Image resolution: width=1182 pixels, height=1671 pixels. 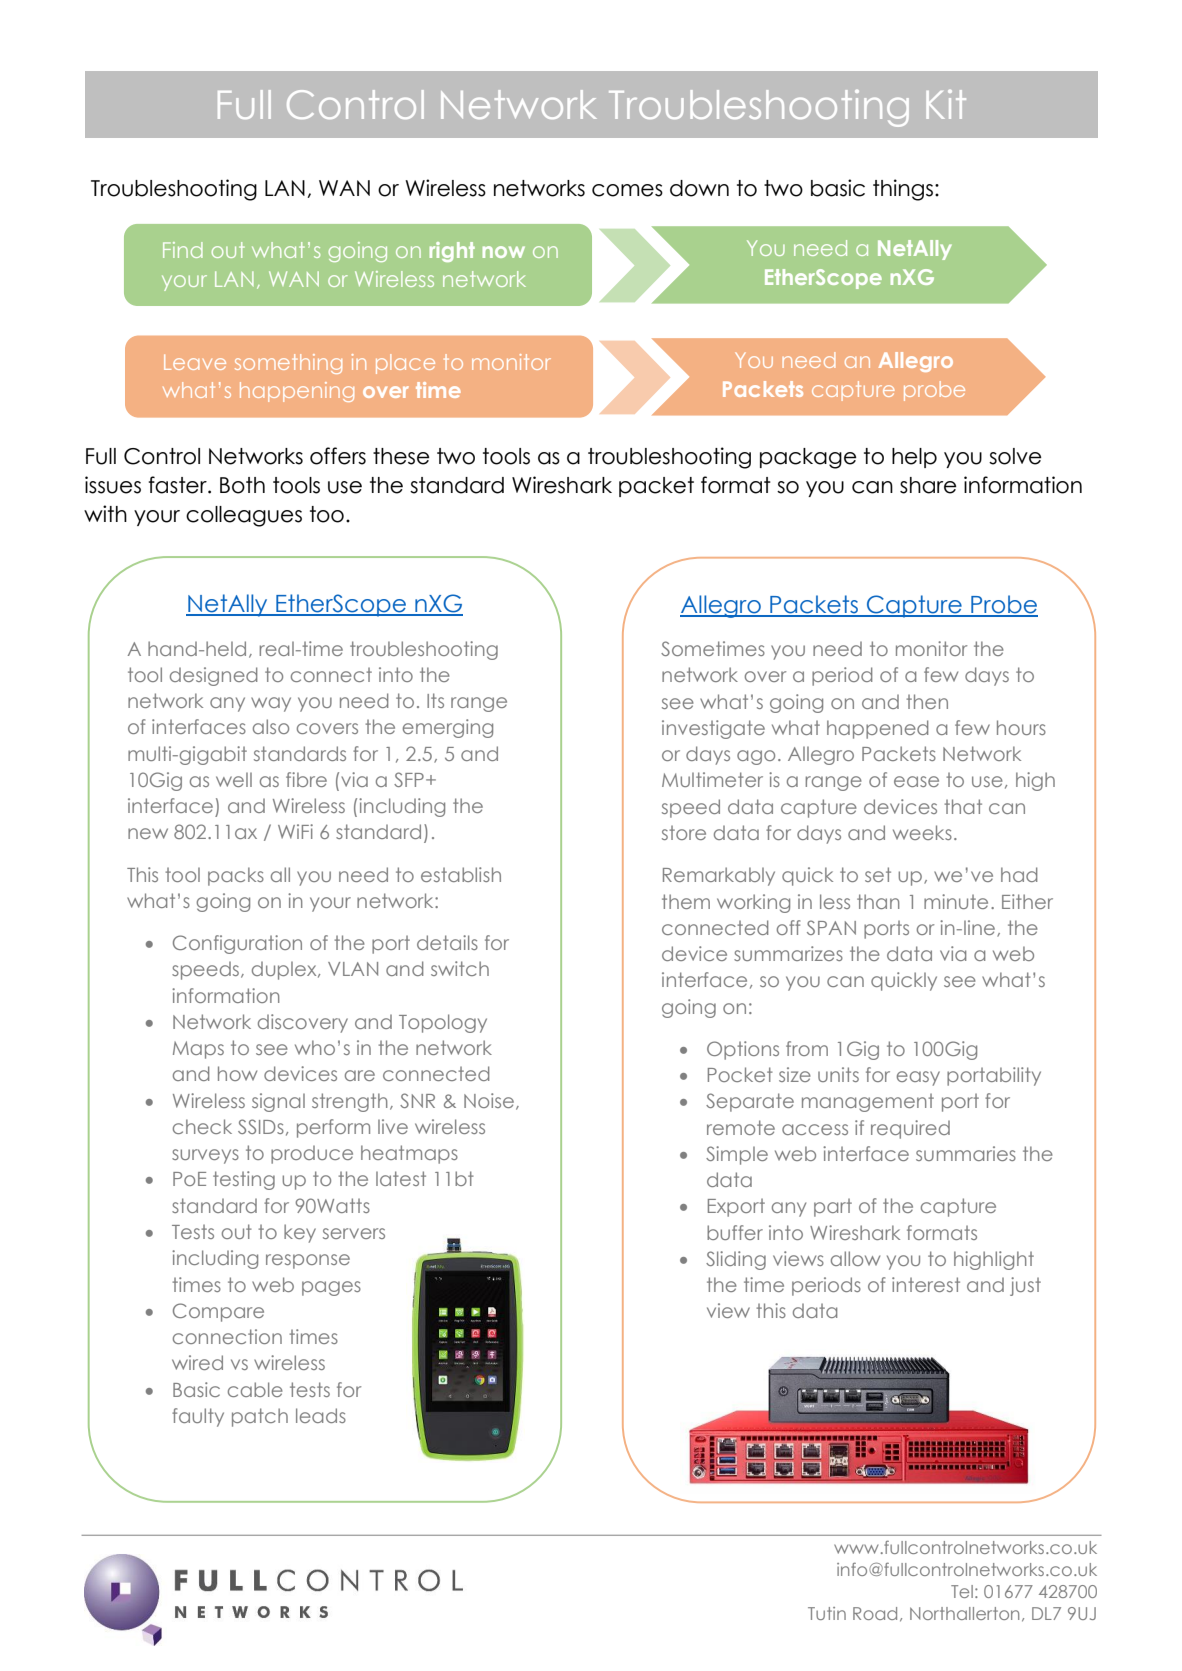 I want to click on faulty, so click(x=198, y=1417).
